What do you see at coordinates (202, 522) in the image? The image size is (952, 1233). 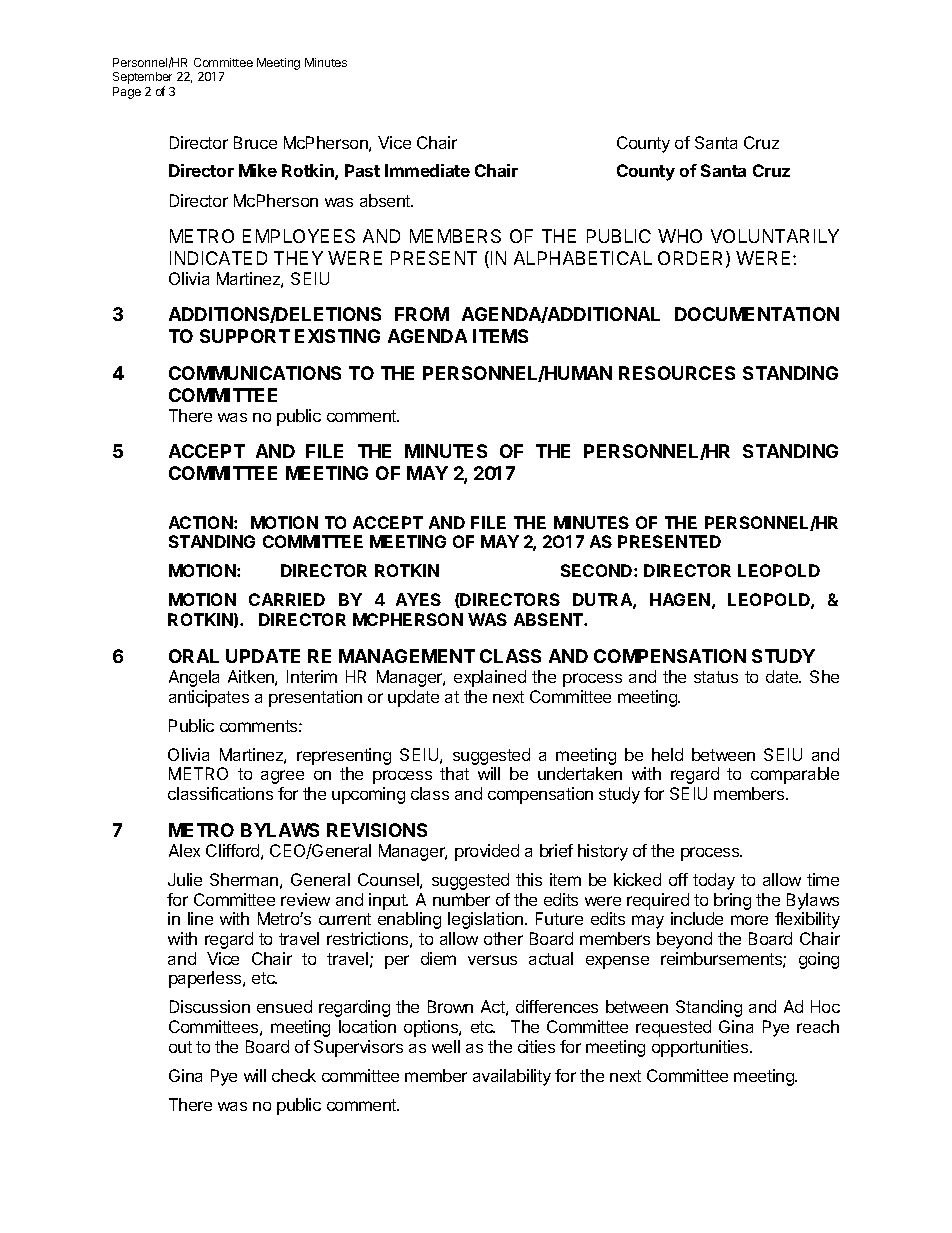 I see `ACTION` at bounding box center [202, 522].
